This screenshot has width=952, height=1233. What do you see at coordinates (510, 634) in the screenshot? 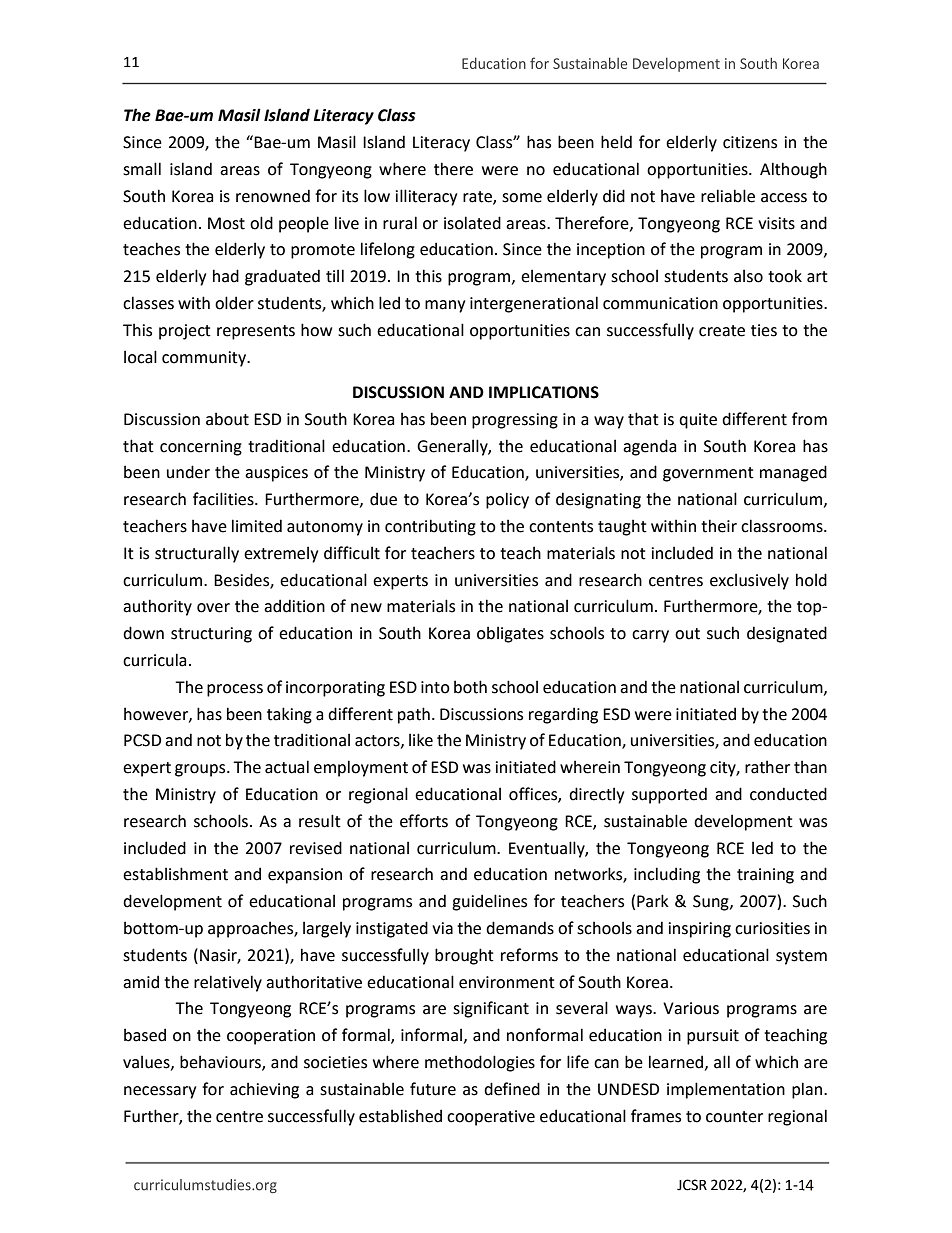
I see `obligates` at bounding box center [510, 634].
